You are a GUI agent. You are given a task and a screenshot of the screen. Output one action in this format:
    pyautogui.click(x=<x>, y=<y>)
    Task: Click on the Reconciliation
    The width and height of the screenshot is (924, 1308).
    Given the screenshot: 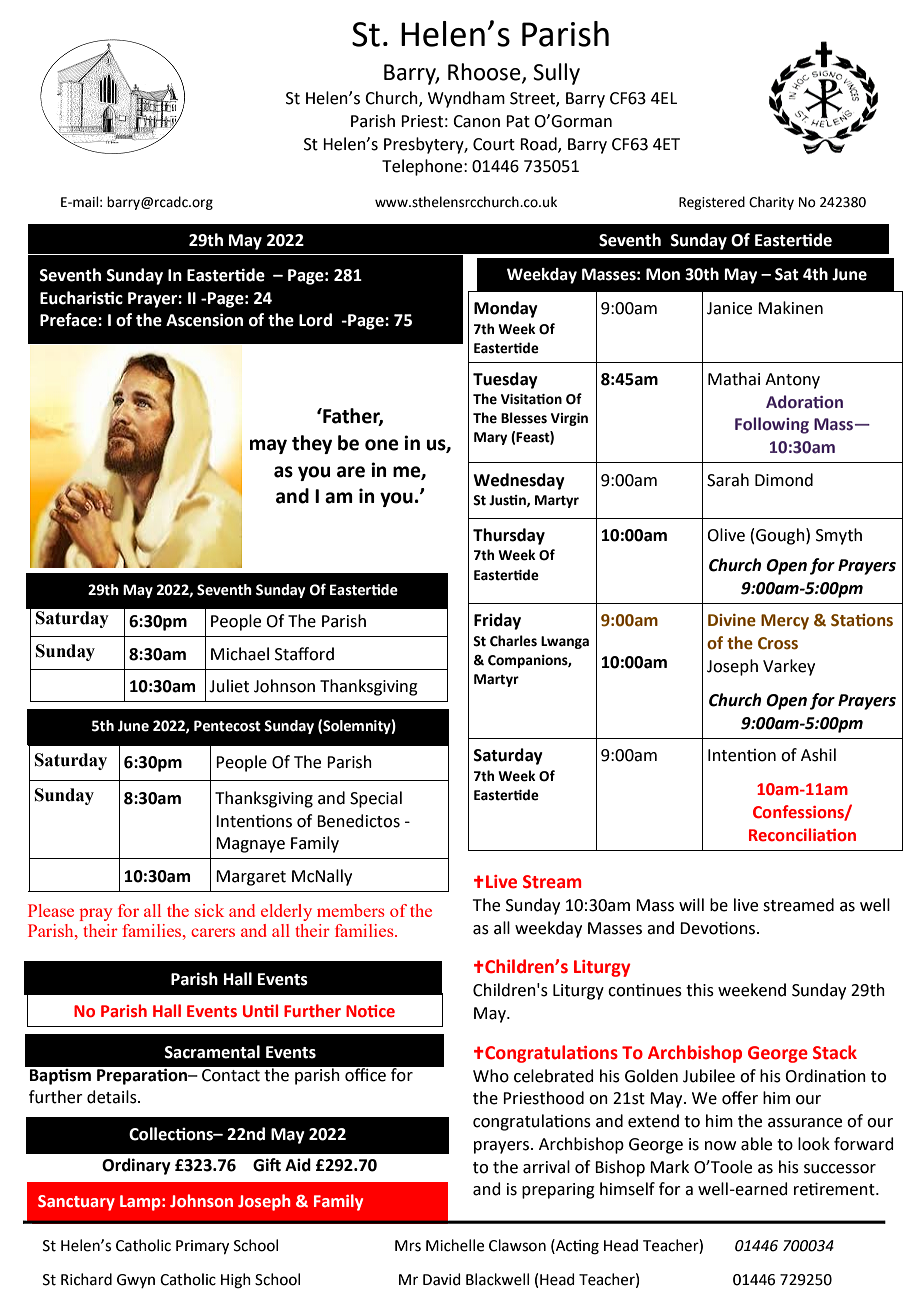 What is the action you would take?
    pyautogui.click(x=802, y=835)
